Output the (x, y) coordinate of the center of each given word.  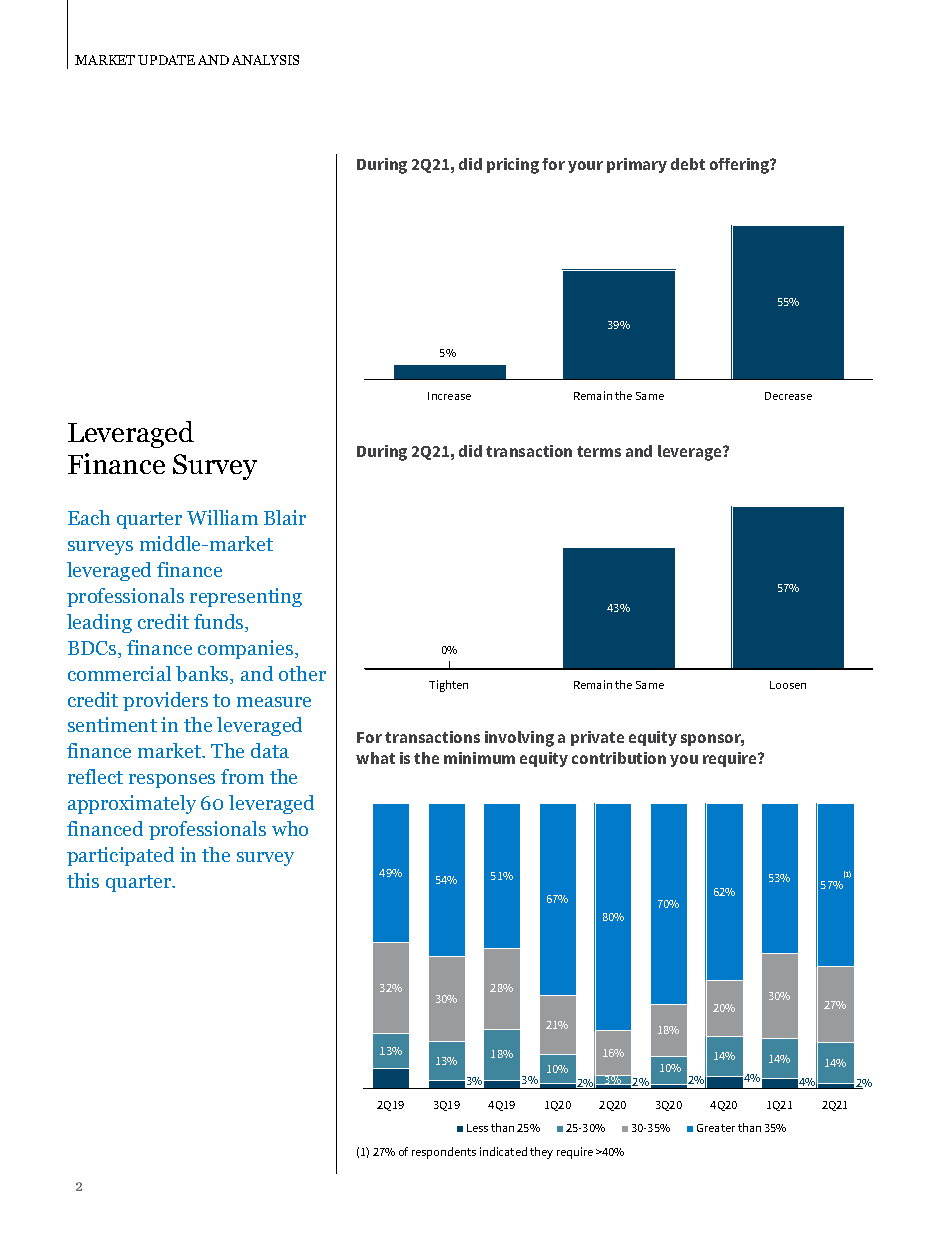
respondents (444, 1153)
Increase (449, 396)
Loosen (788, 685)
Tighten (448, 686)
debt (688, 164)
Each (89, 517)
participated (120, 856)
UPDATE (166, 60)
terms (599, 451)
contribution (619, 758)
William (222, 517)
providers (165, 701)
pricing (513, 166)
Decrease (788, 396)
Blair (285, 517)
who (290, 828)
